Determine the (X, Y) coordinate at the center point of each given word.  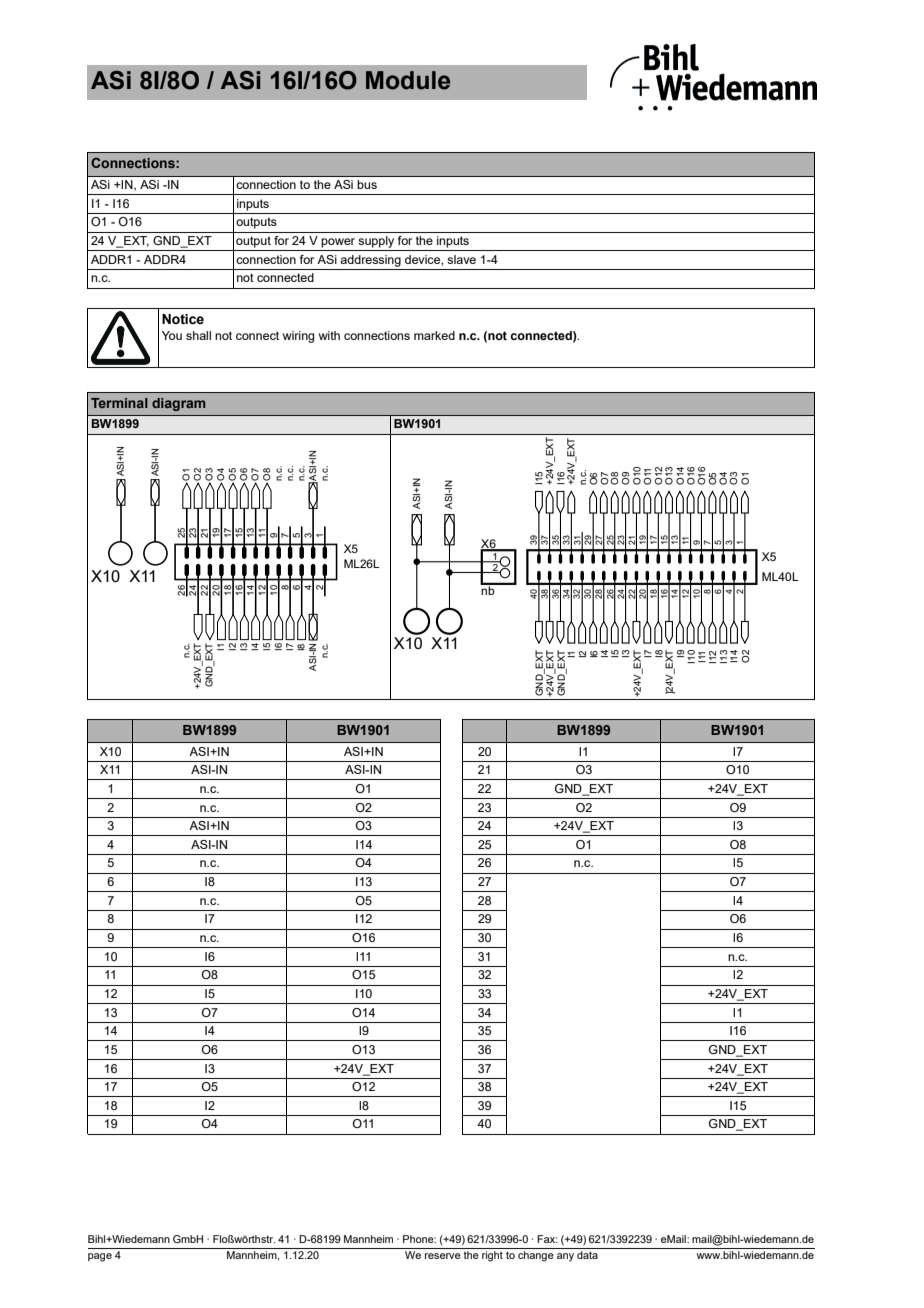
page (100, 1257)
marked (434, 335)
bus (367, 184)
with (329, 335)
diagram (179, 404)
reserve (443, 1256)
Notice (183, 319)
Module (408, 80)
